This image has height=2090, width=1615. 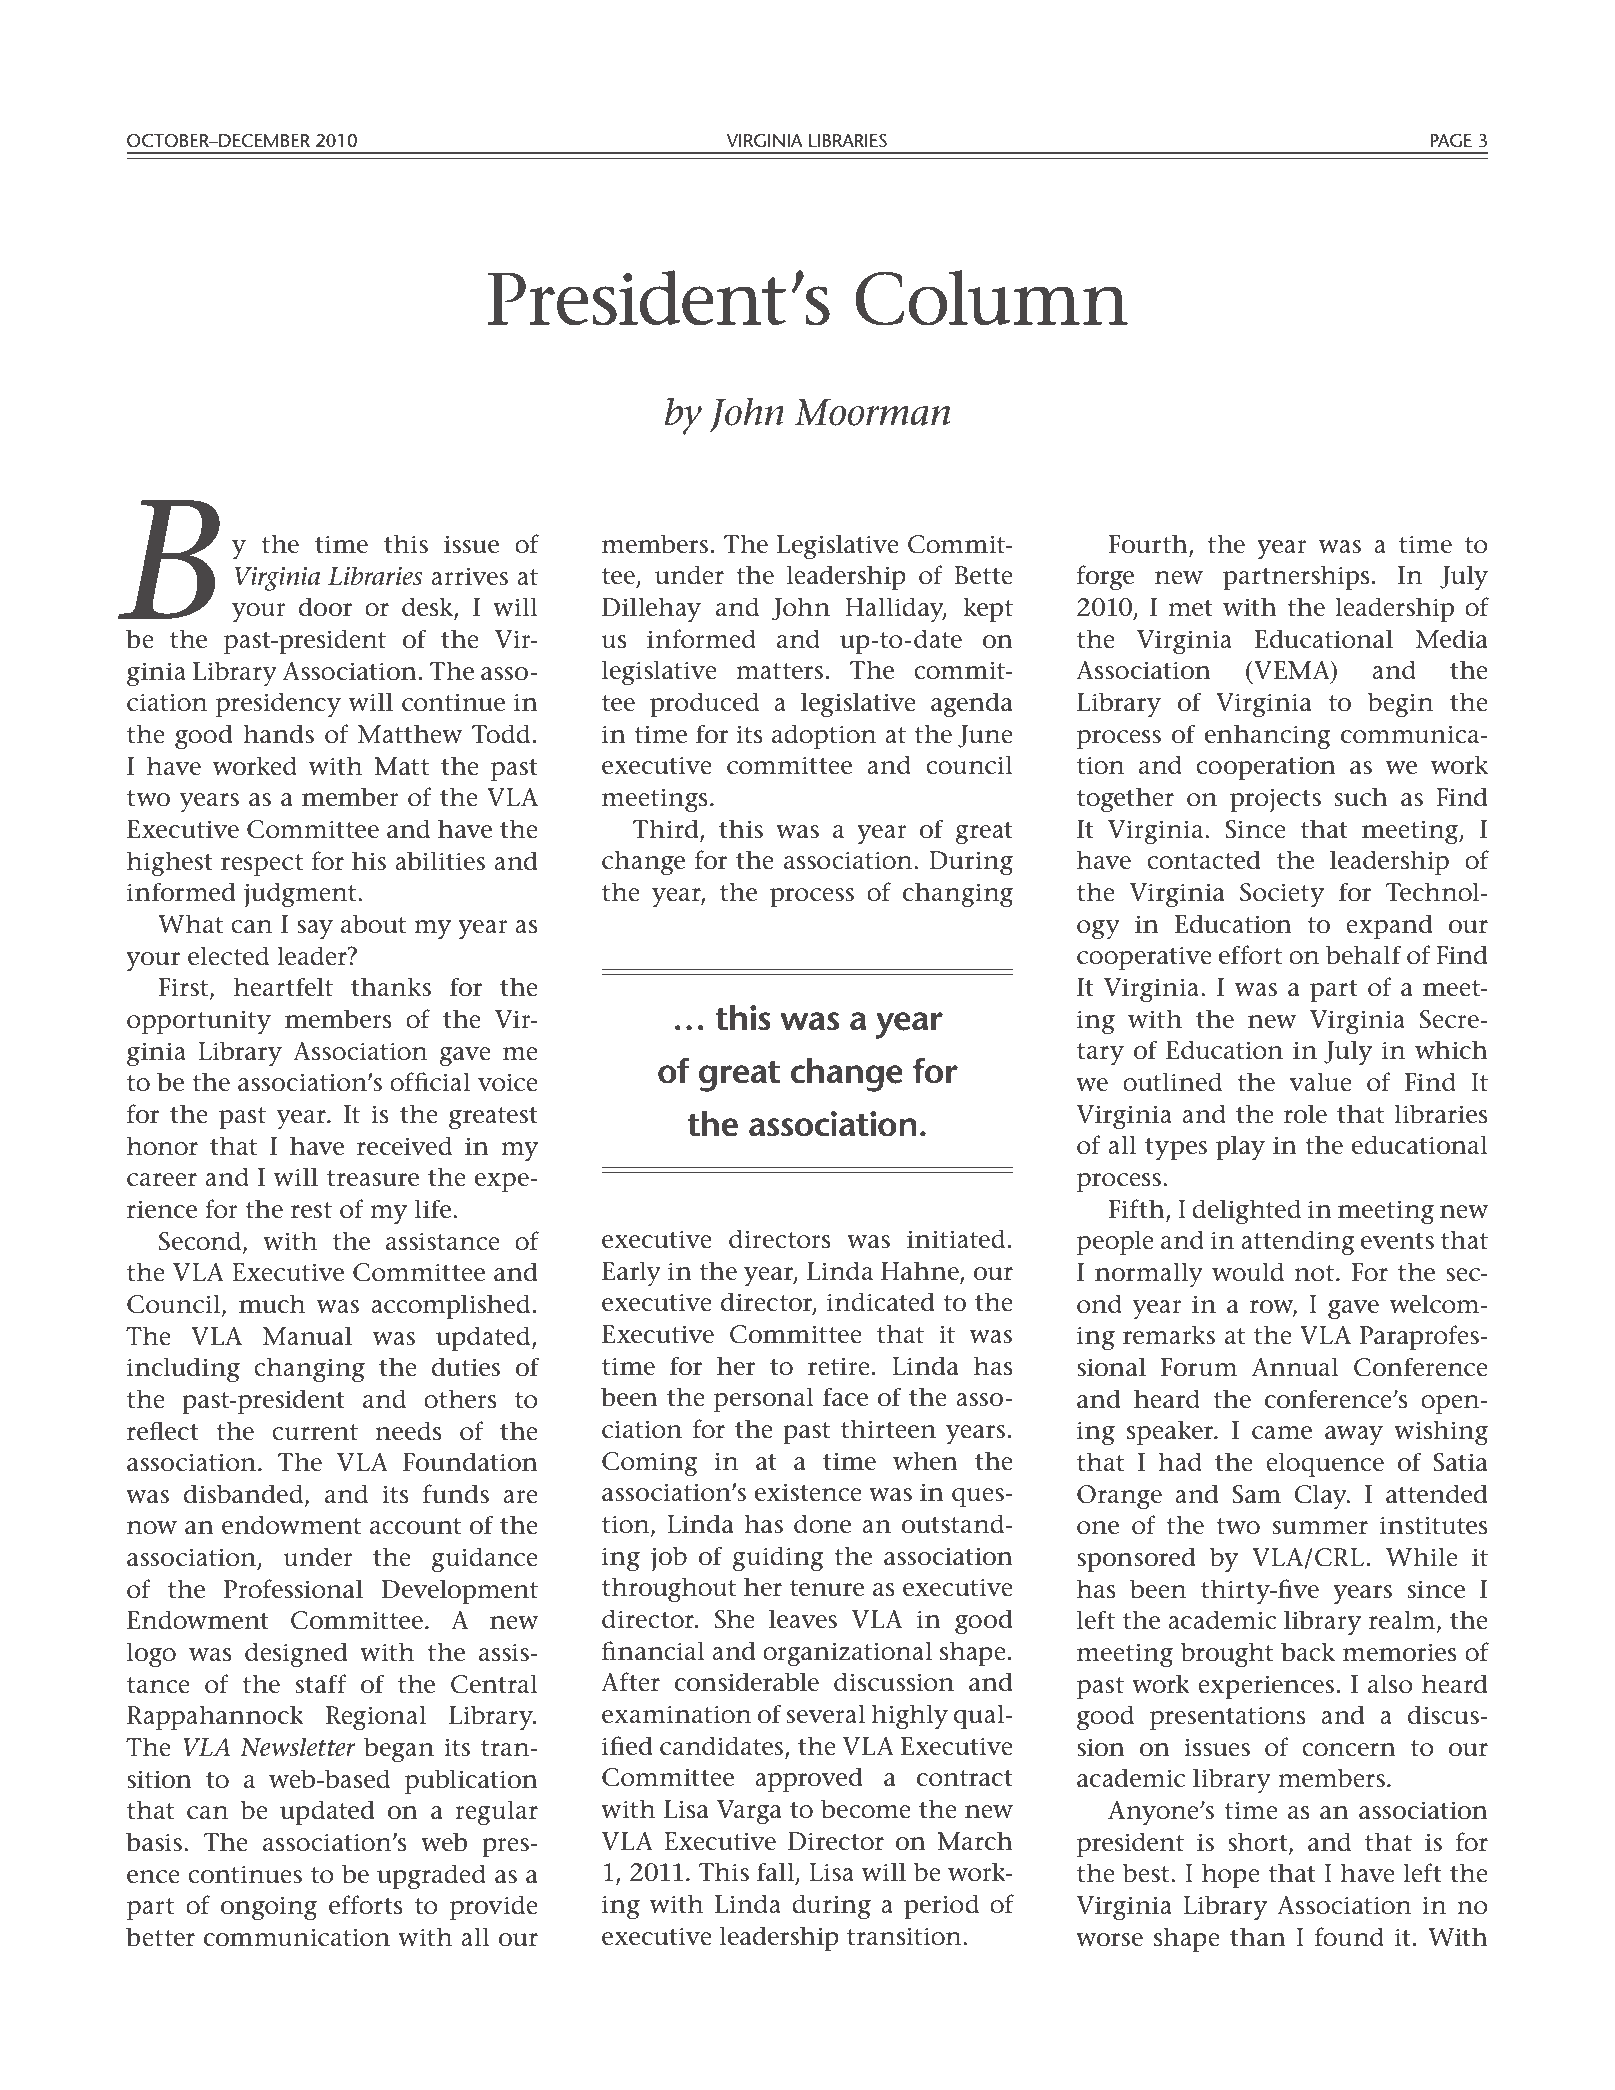 I want to click on value, so click(x=1321, y=1082).
